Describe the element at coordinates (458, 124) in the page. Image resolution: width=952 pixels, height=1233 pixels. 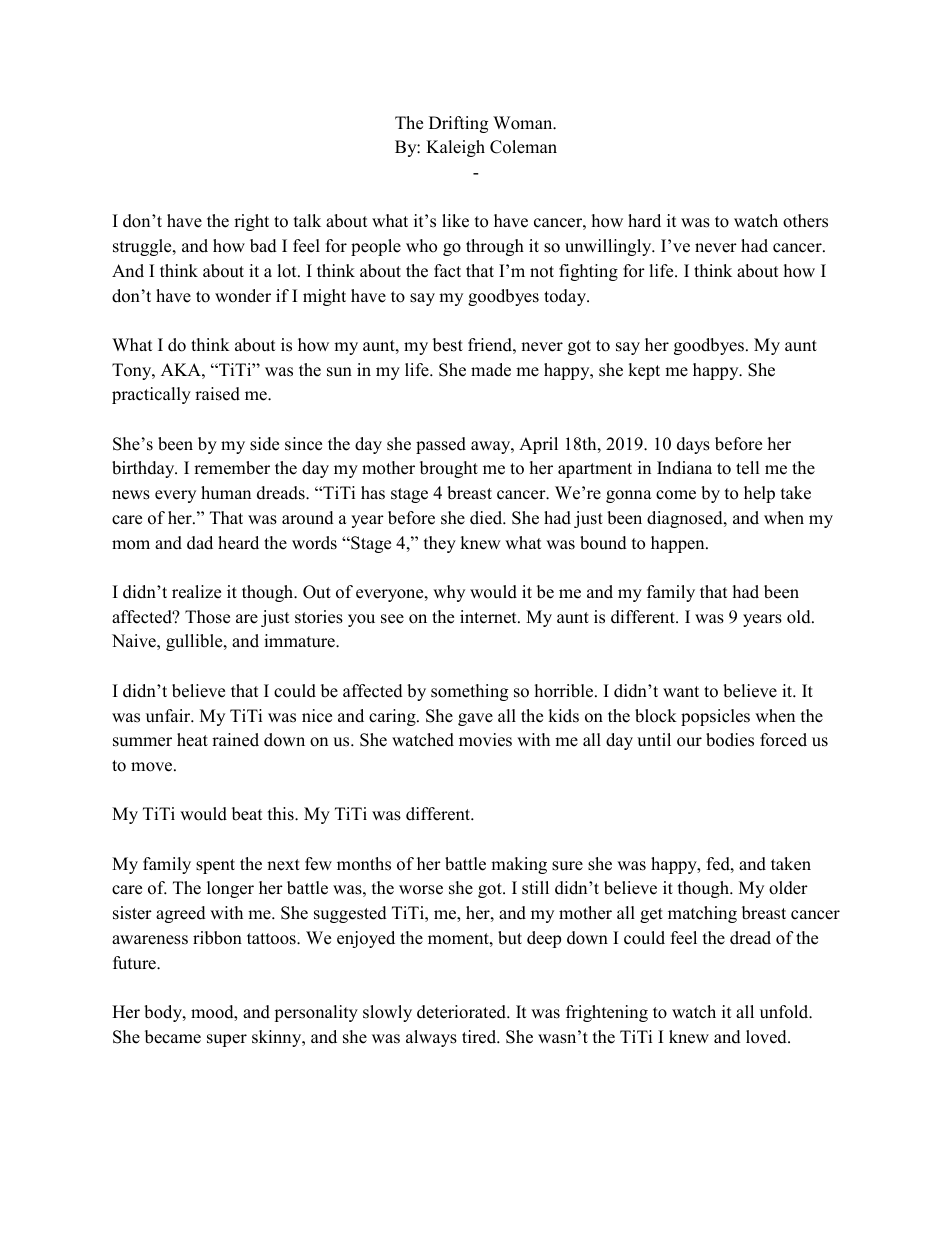
I see `Drifting` at that location.
